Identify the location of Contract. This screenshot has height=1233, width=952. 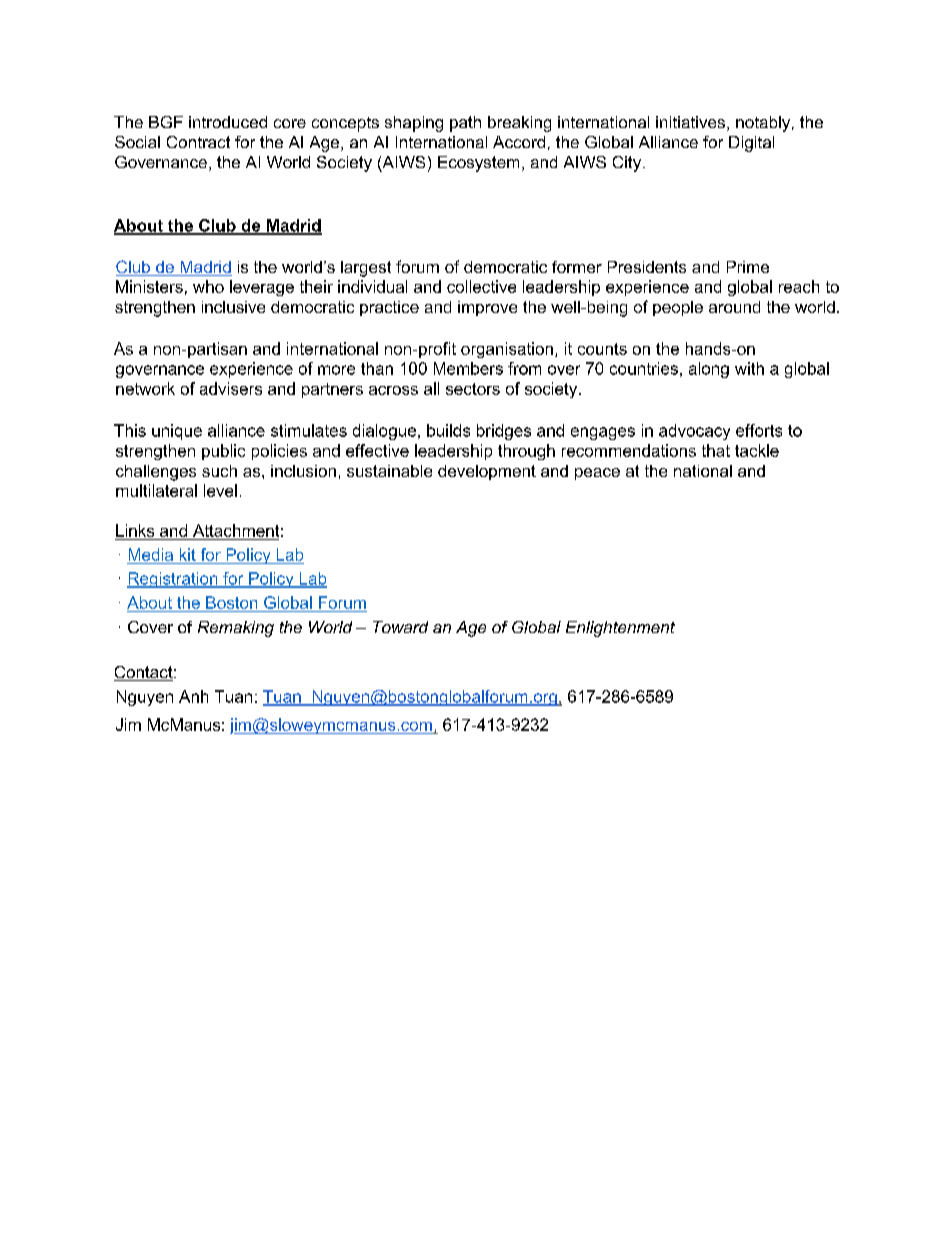
(198, 142).
